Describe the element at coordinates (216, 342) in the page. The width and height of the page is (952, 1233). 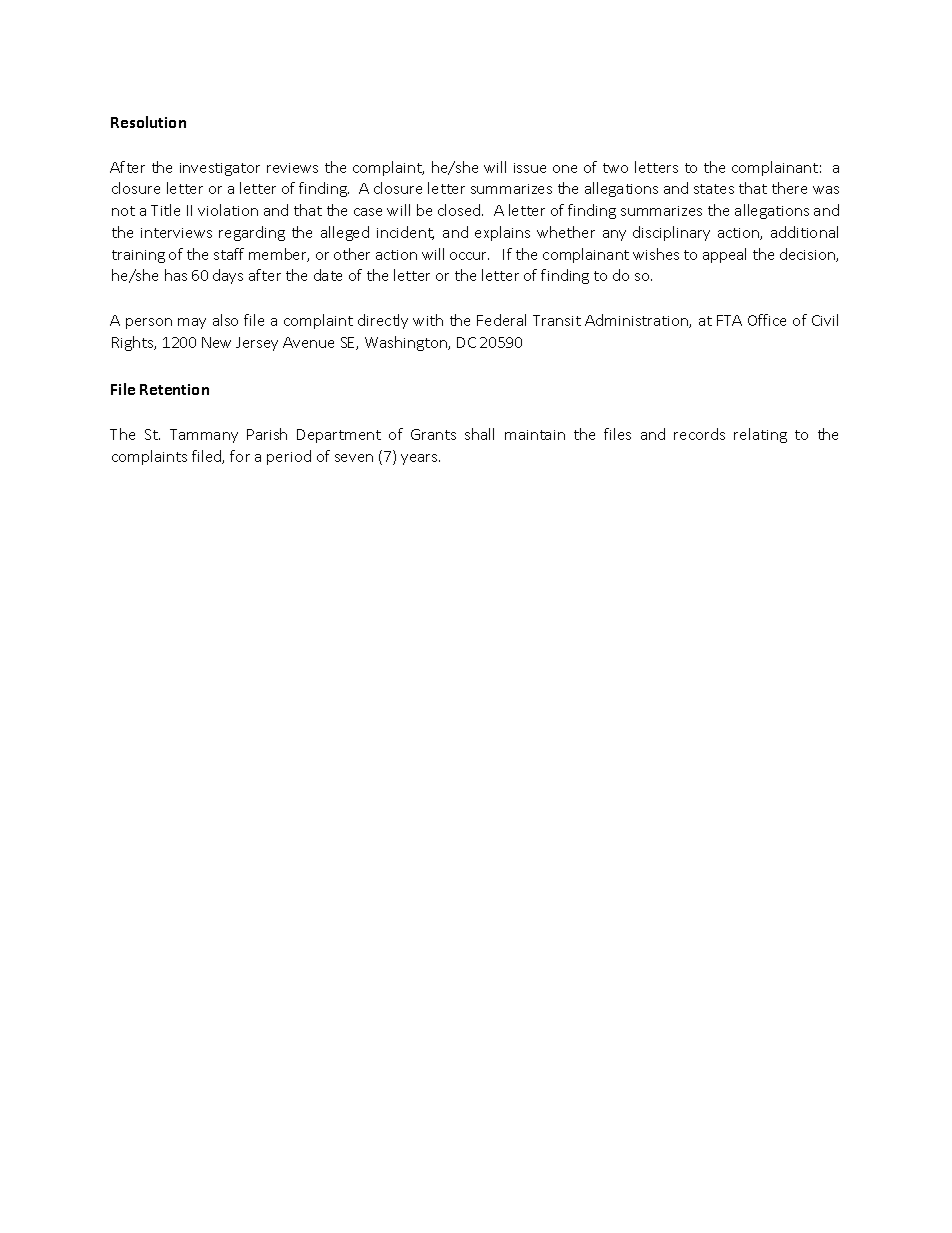
I see `New` at that location.
